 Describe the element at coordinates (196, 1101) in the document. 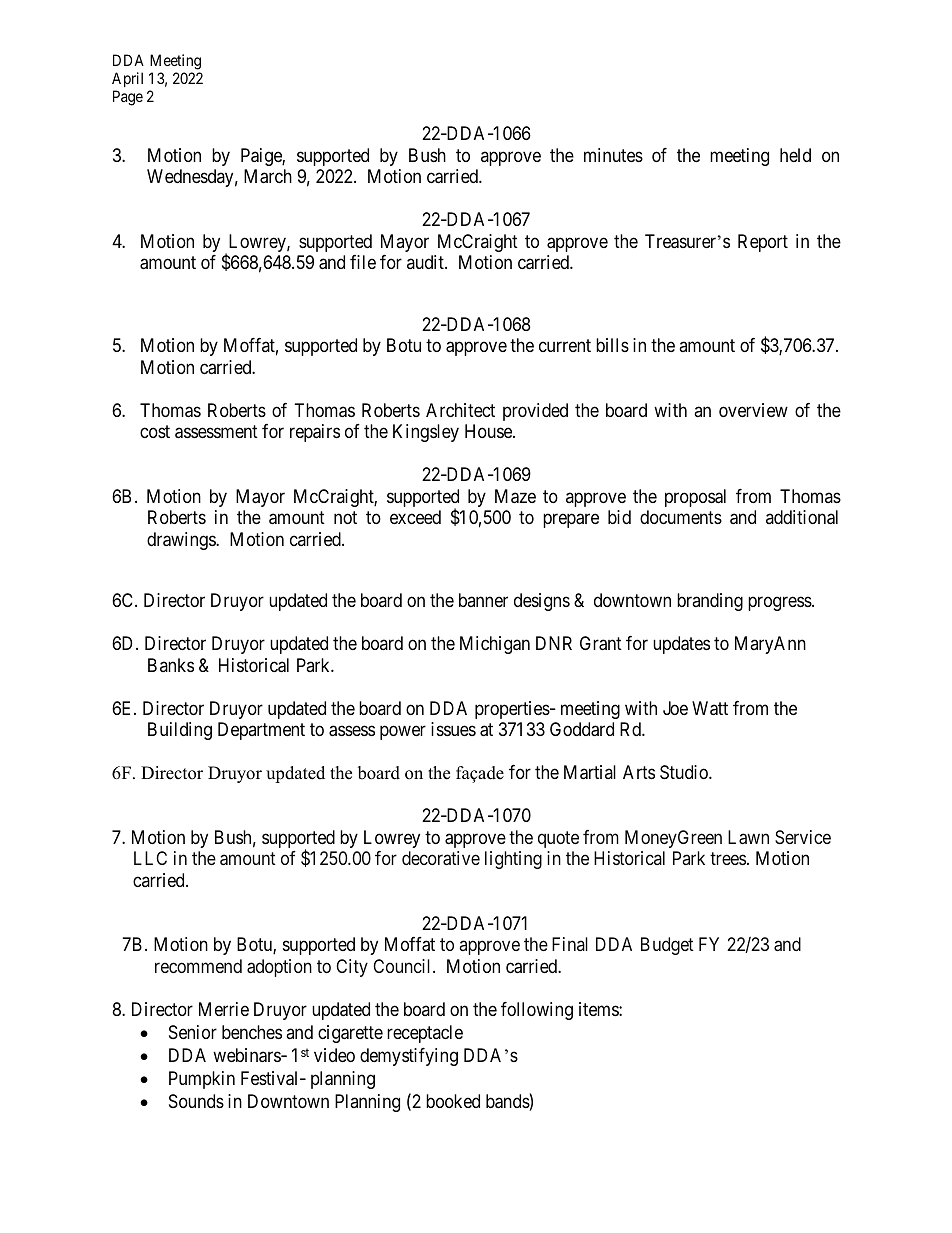

I see `Sounds` at that location.
